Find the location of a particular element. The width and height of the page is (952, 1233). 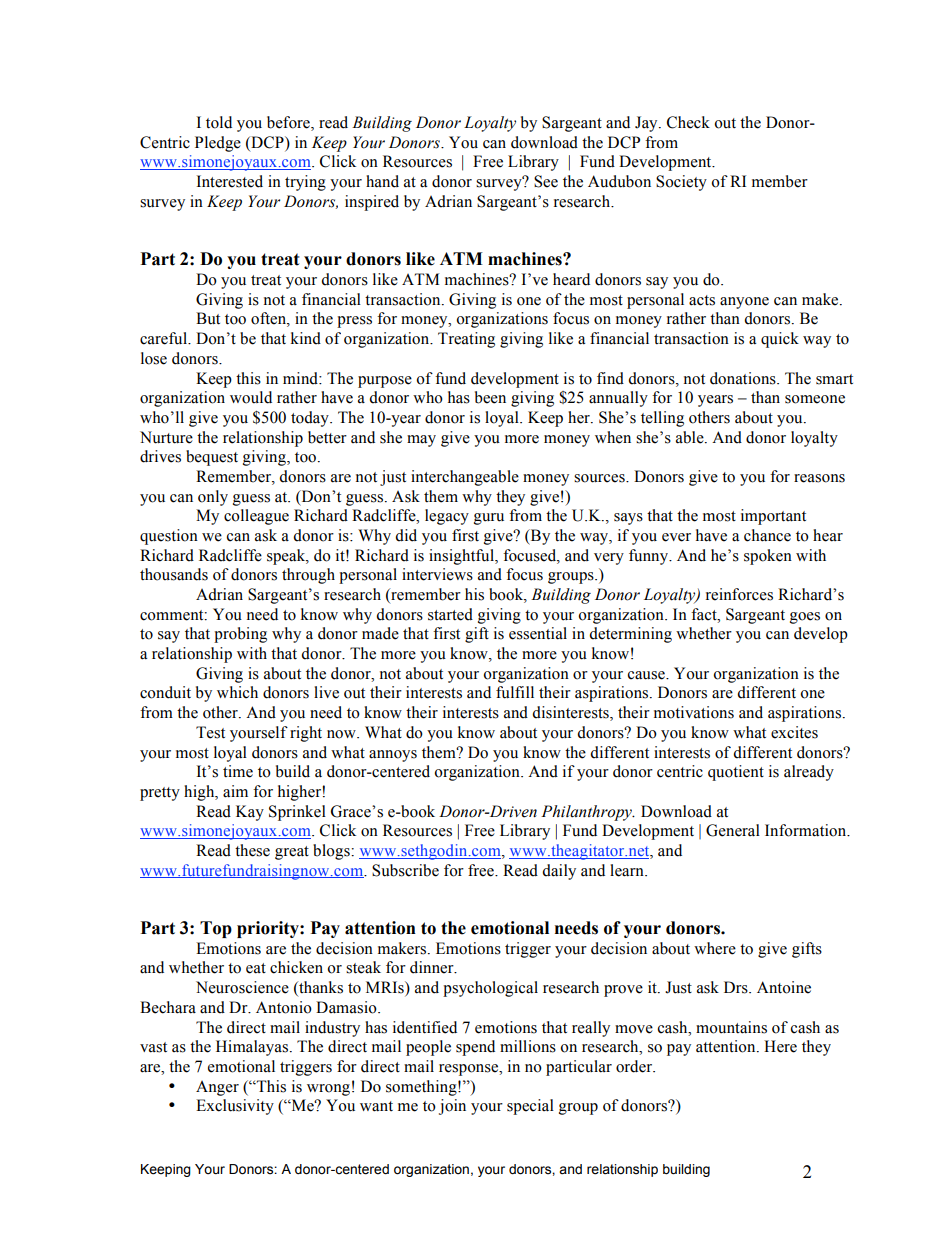

Interested is located at coordinates (230, 181).
